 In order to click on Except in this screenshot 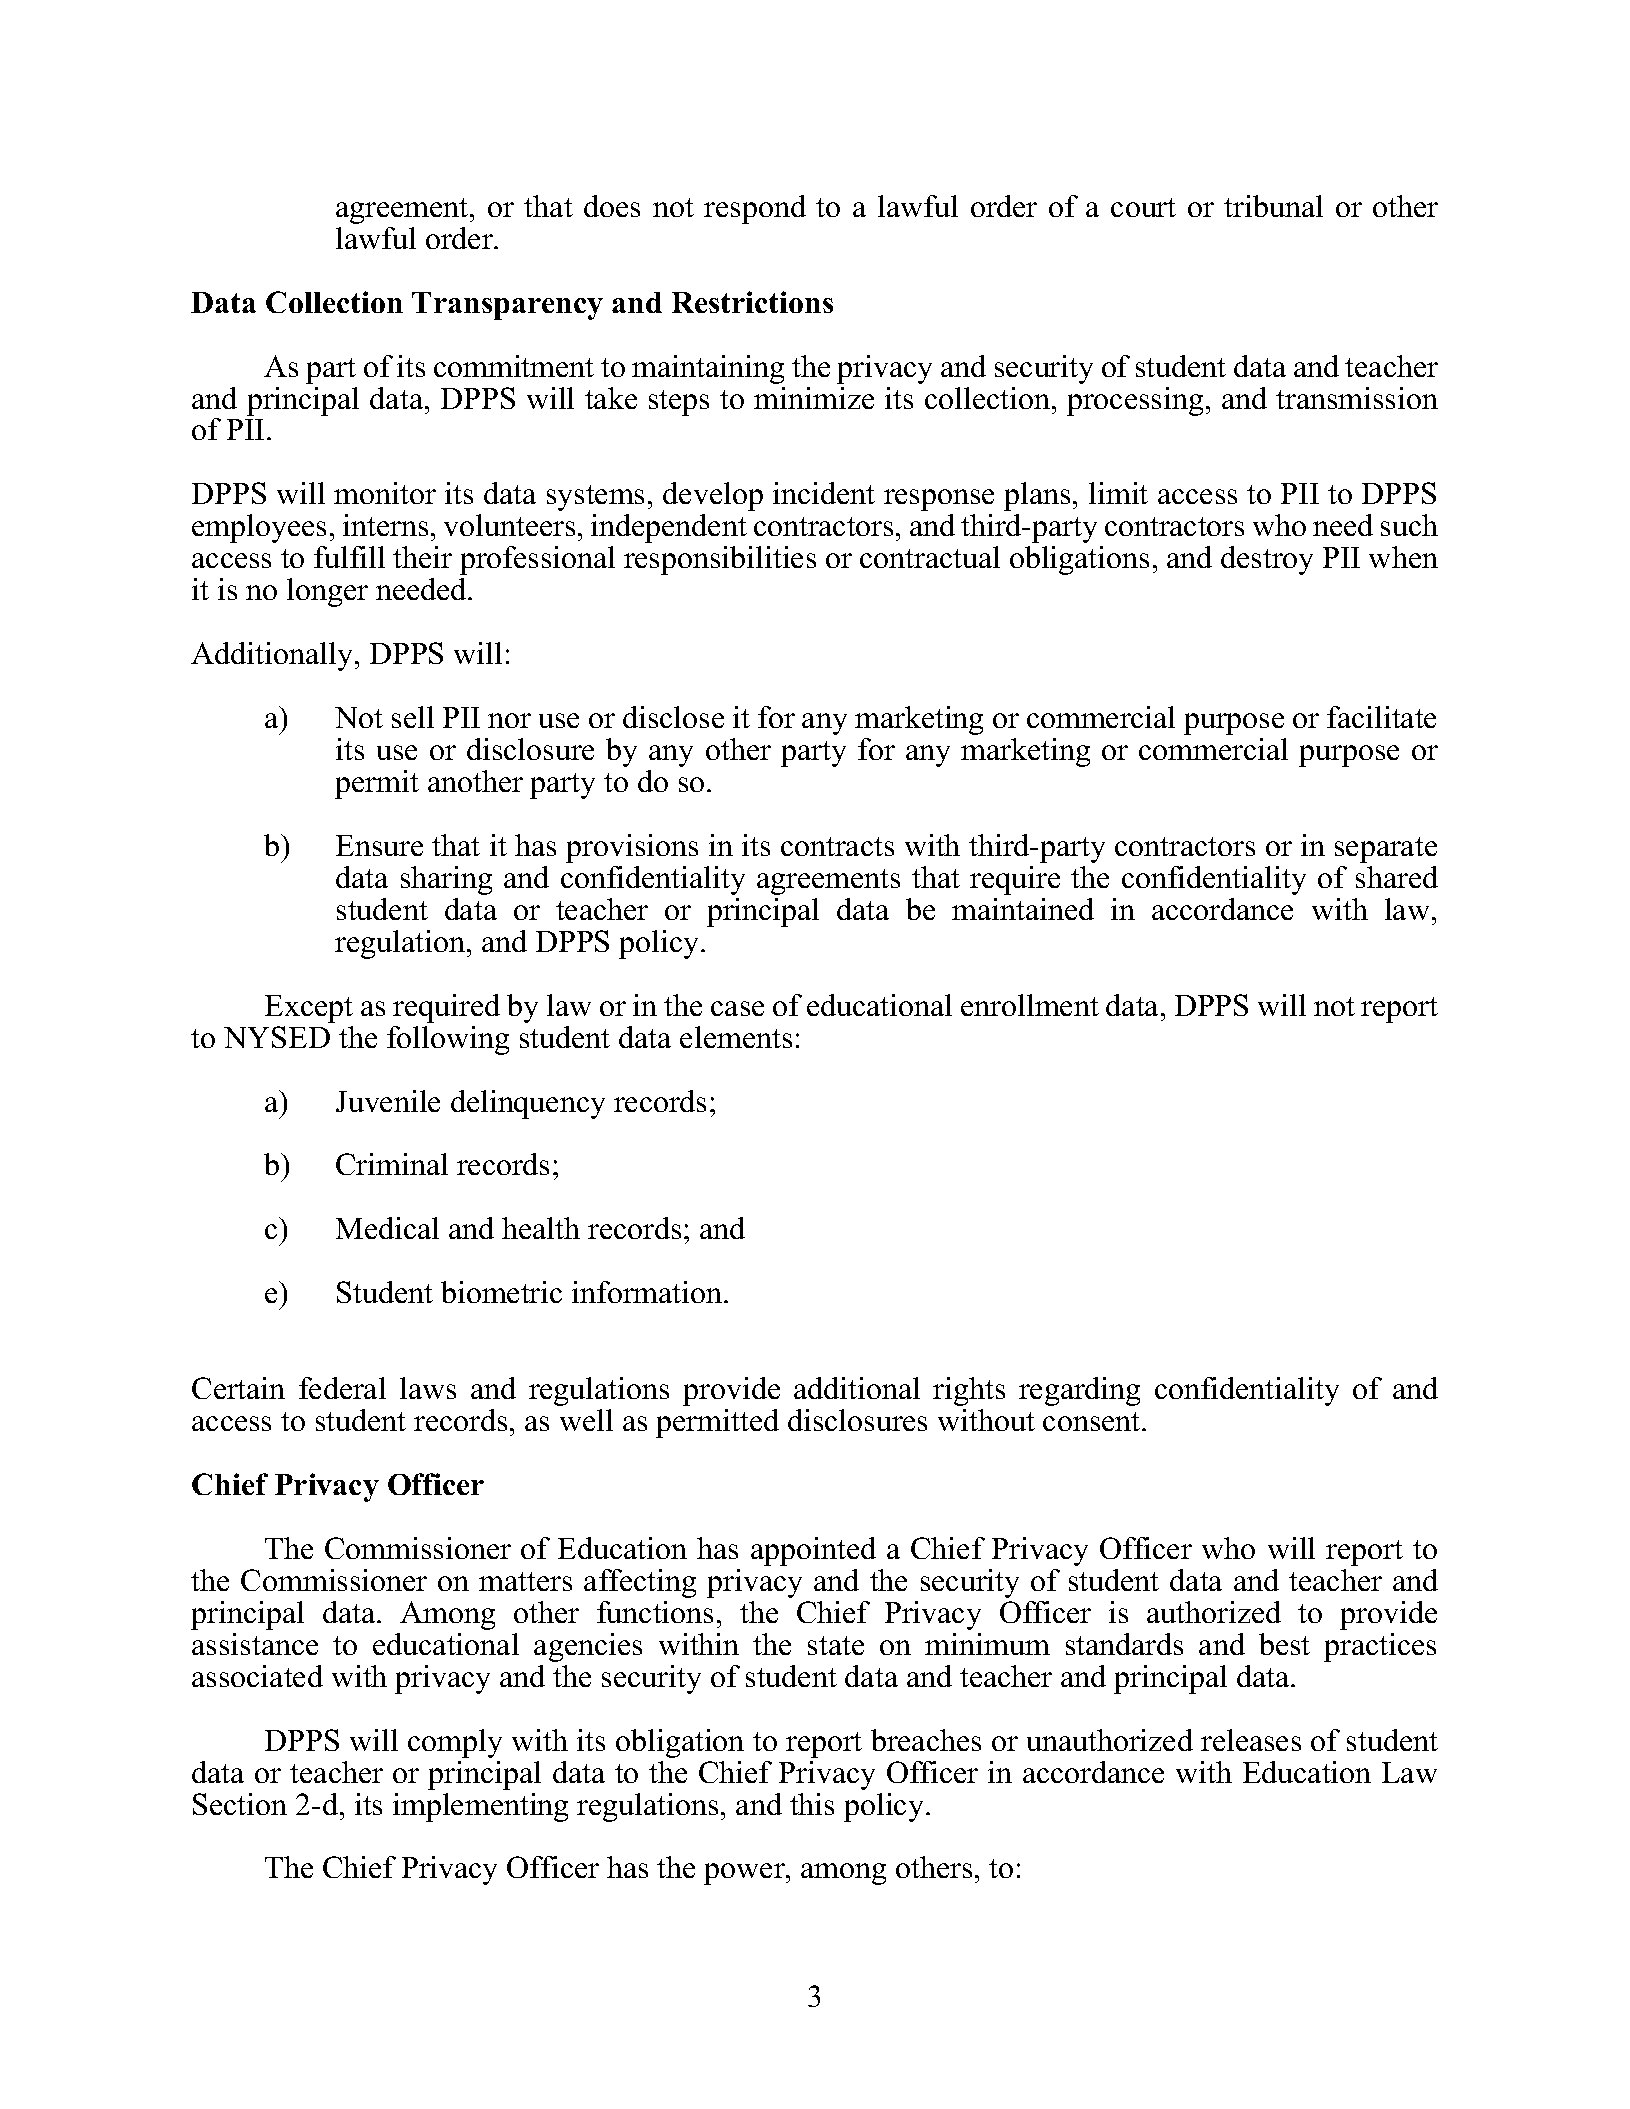, I will do `click(309, 1009)`.
